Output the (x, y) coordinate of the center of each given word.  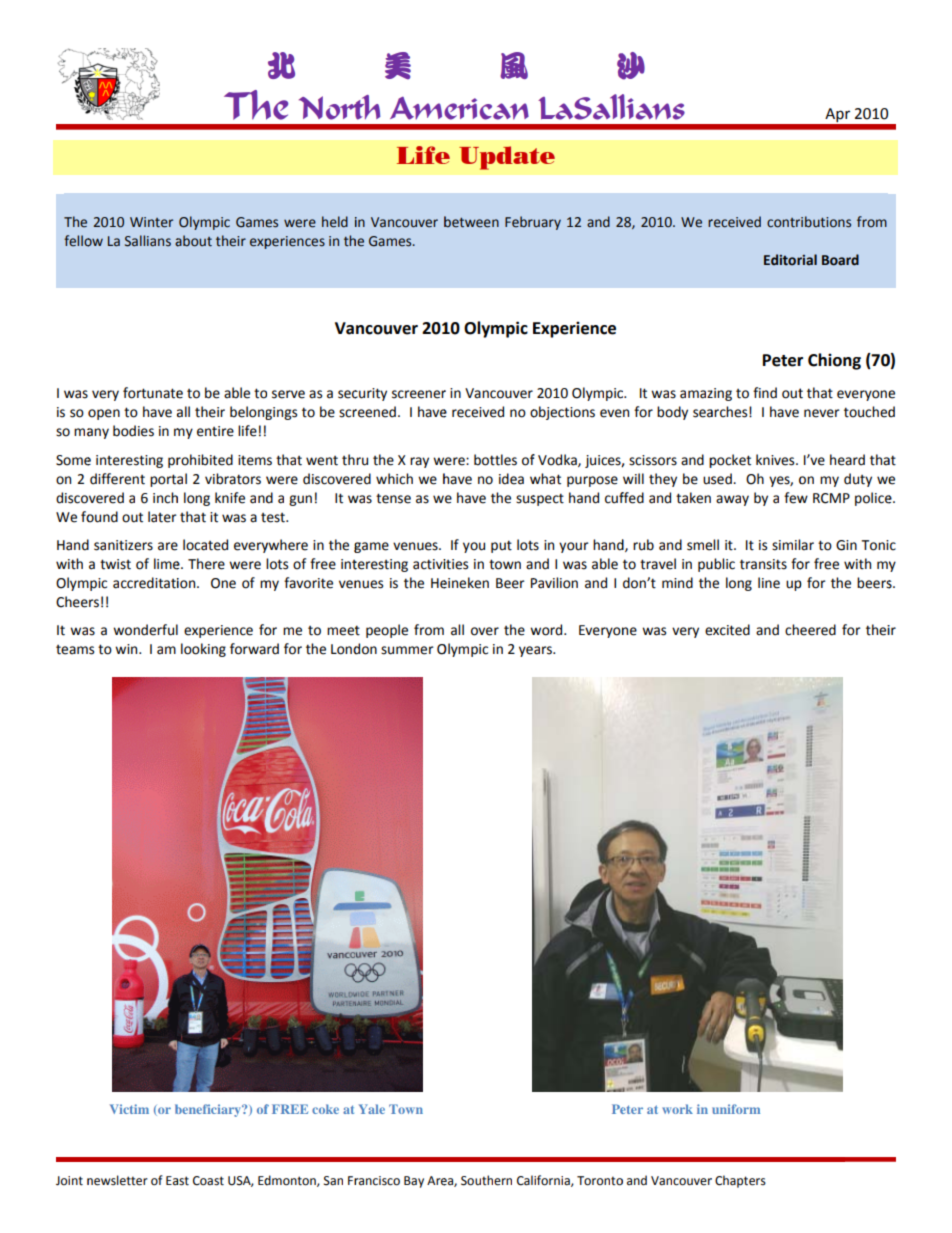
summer (407, 650)
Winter (151, 222)
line (769, 583)
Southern (486, 1180)
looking (203, 650)
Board (840, 260)
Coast (208, 1181)
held (335, 222)
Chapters (740, 1181)
